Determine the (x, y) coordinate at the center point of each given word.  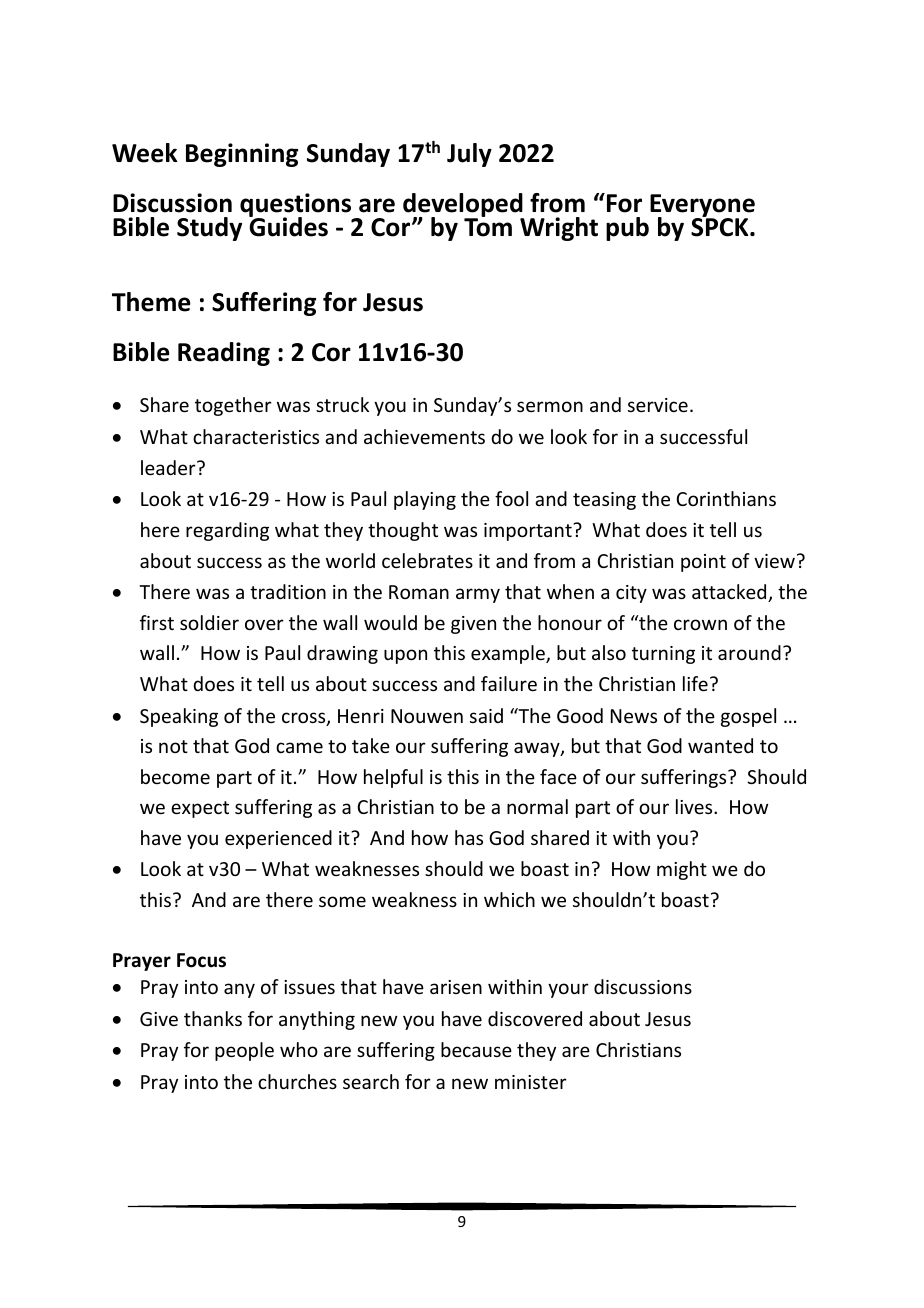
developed (463, 206)
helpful (393, 778)
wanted (720, 745)
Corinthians (726, 498)
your (568, 990)
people (244, 1051)
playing (425, 500)
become (175, 776)
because (476, 1049)
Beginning (242, 155)
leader (169, 467)
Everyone (702, 206)
